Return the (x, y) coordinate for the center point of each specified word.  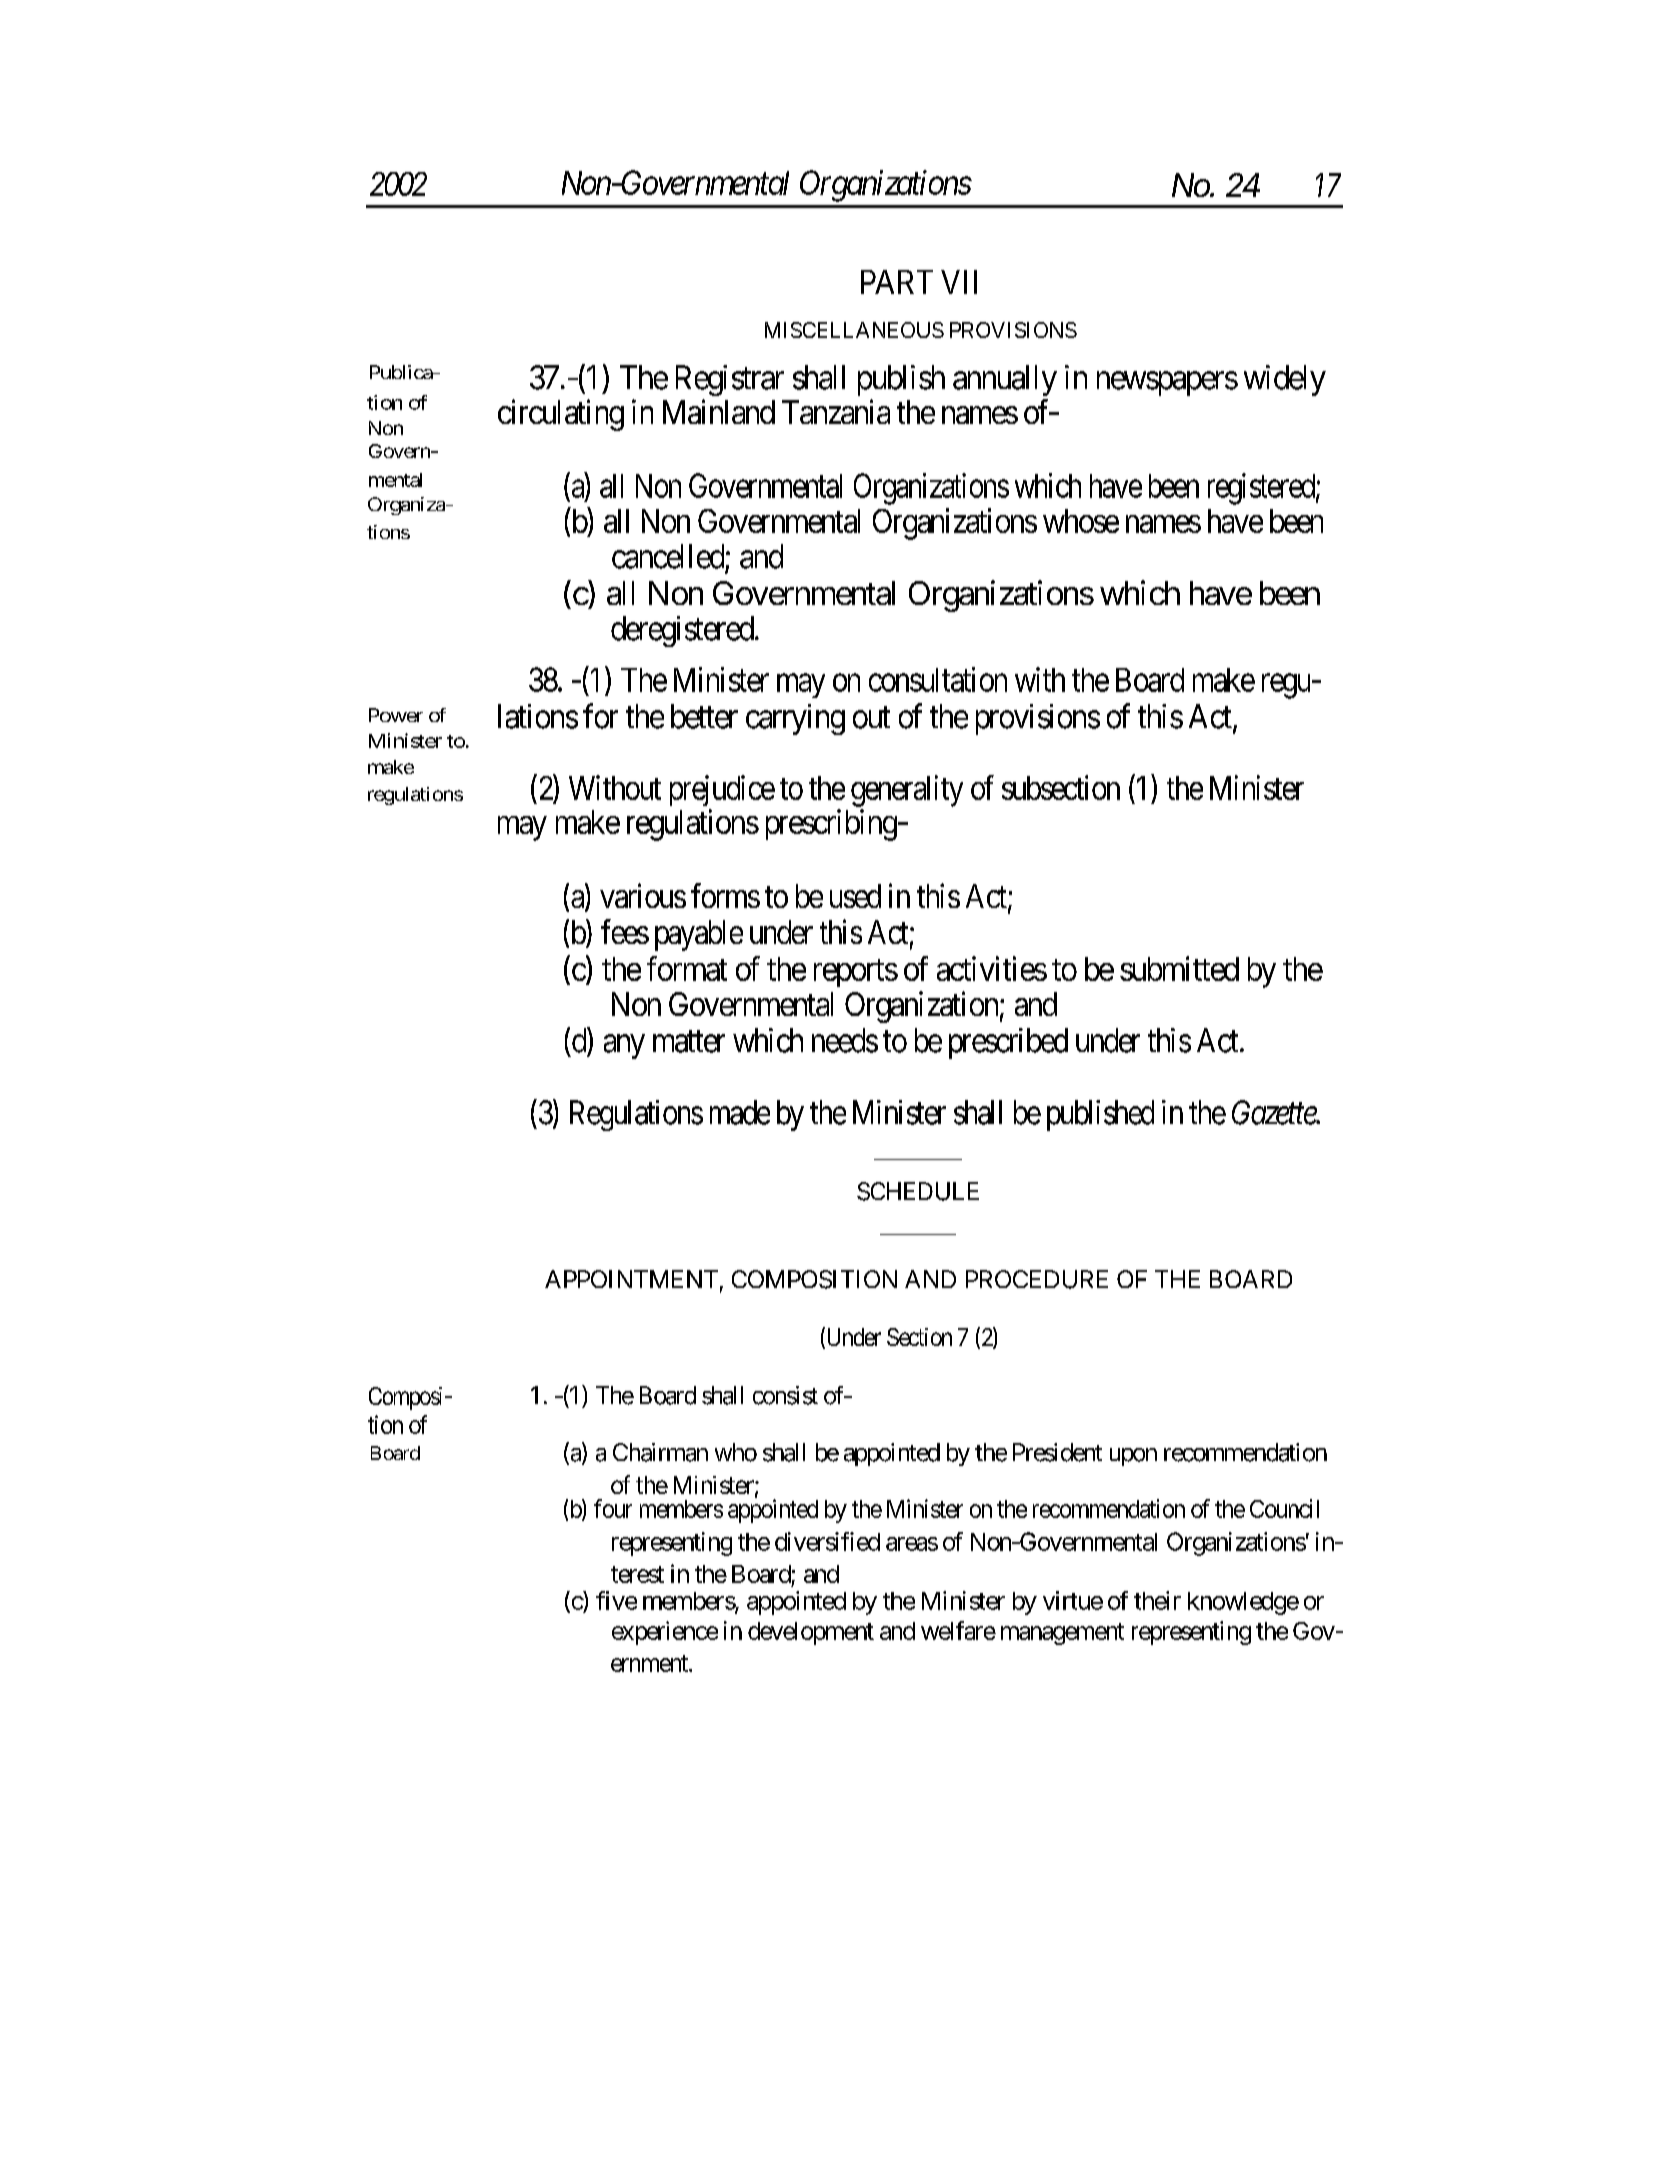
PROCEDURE (1037, 1279)
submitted (1179, 968)
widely (1285, 380)
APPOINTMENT (631, 1279)
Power (396, 715)
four (613, 1508)
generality (907, 791)
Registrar (730, 380)
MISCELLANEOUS (854, 330)
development (811, 1633)
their (1157, 1600)
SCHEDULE (918, 1191)
